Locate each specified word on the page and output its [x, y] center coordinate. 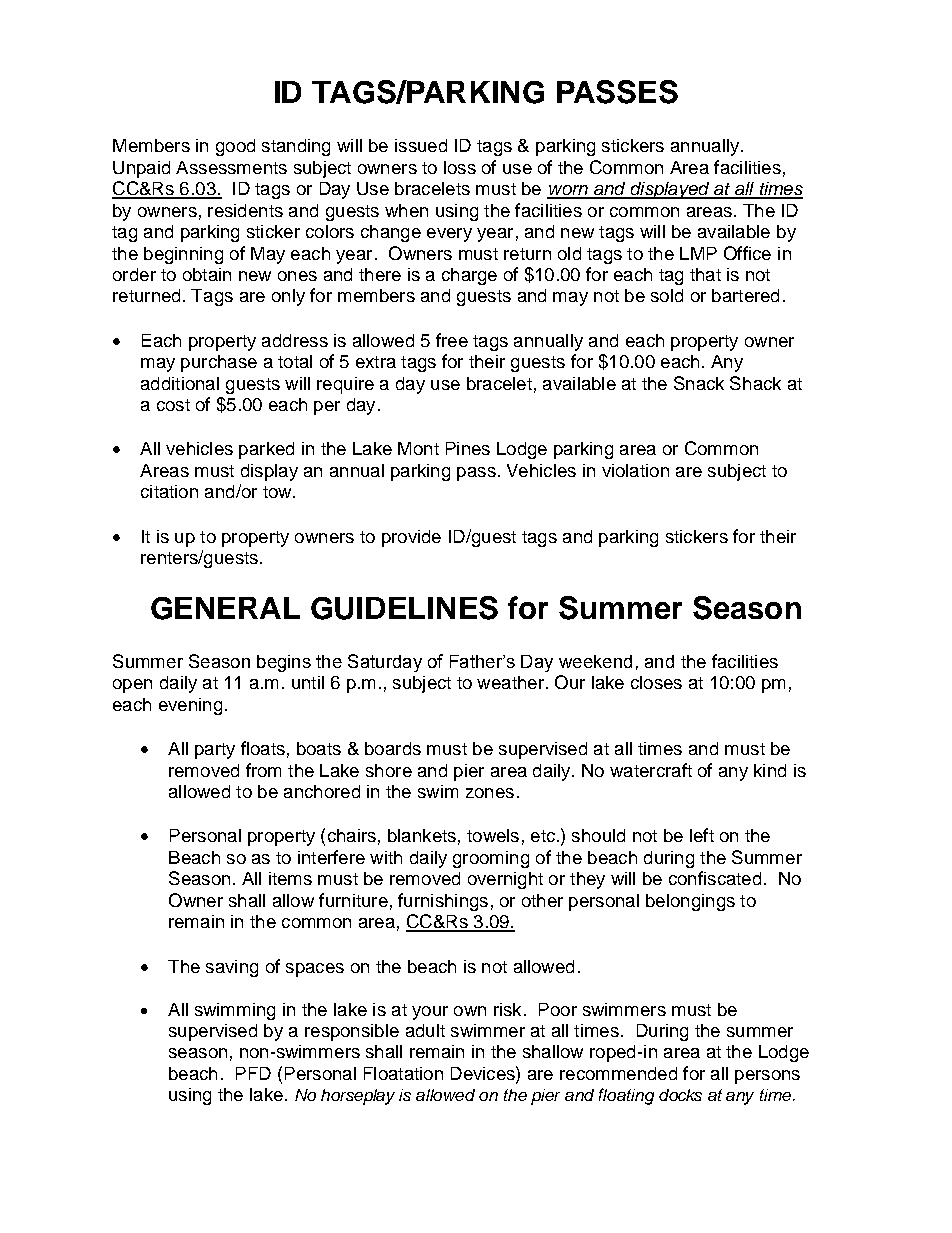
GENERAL [225, 608]
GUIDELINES [404, 608]
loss [460, 167]
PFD [253, 1073]
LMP [698, 253]
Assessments [231, 167]
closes [656, 682]
